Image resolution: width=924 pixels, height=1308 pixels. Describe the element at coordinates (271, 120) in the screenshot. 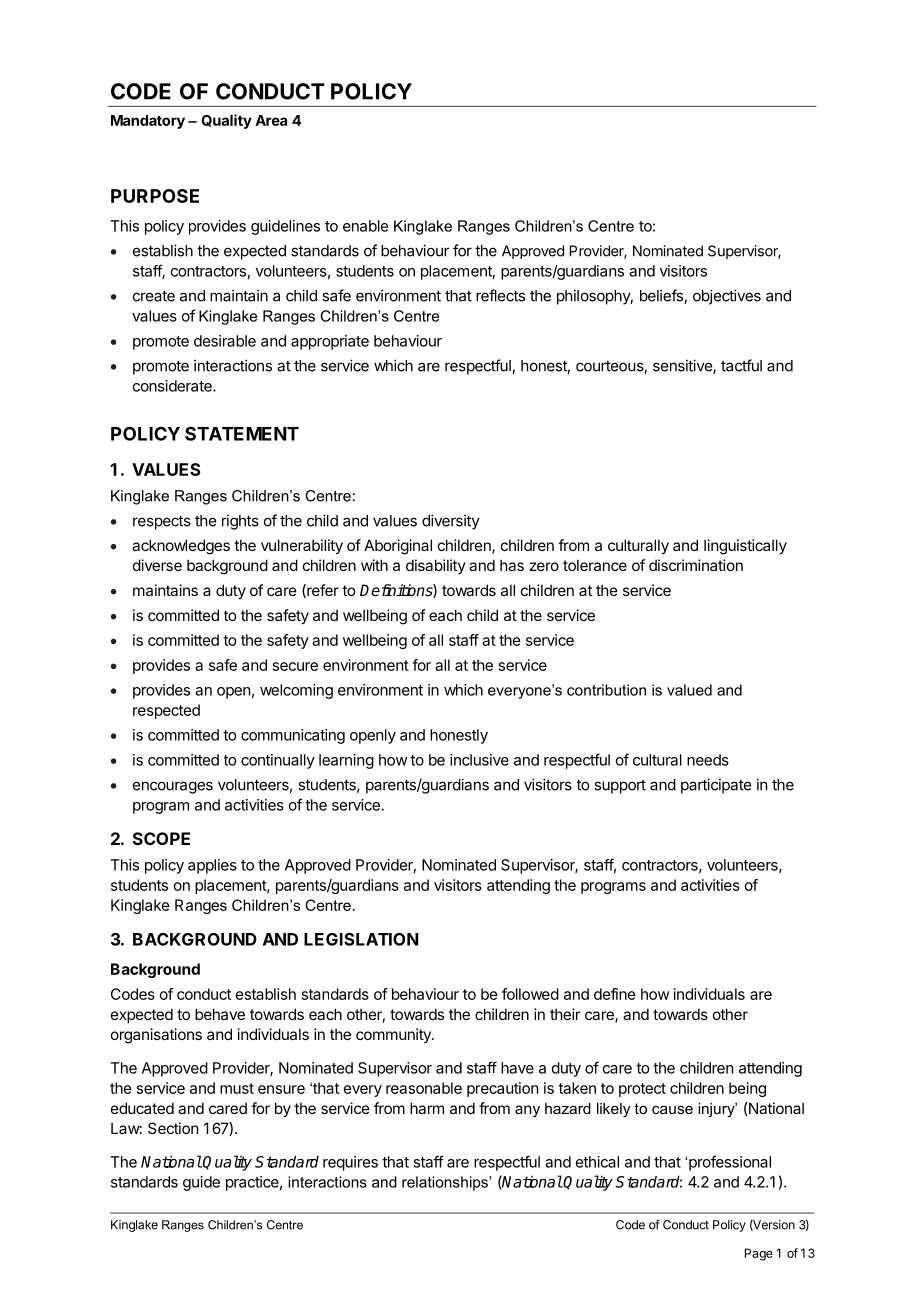

I see `Area` at that location.
